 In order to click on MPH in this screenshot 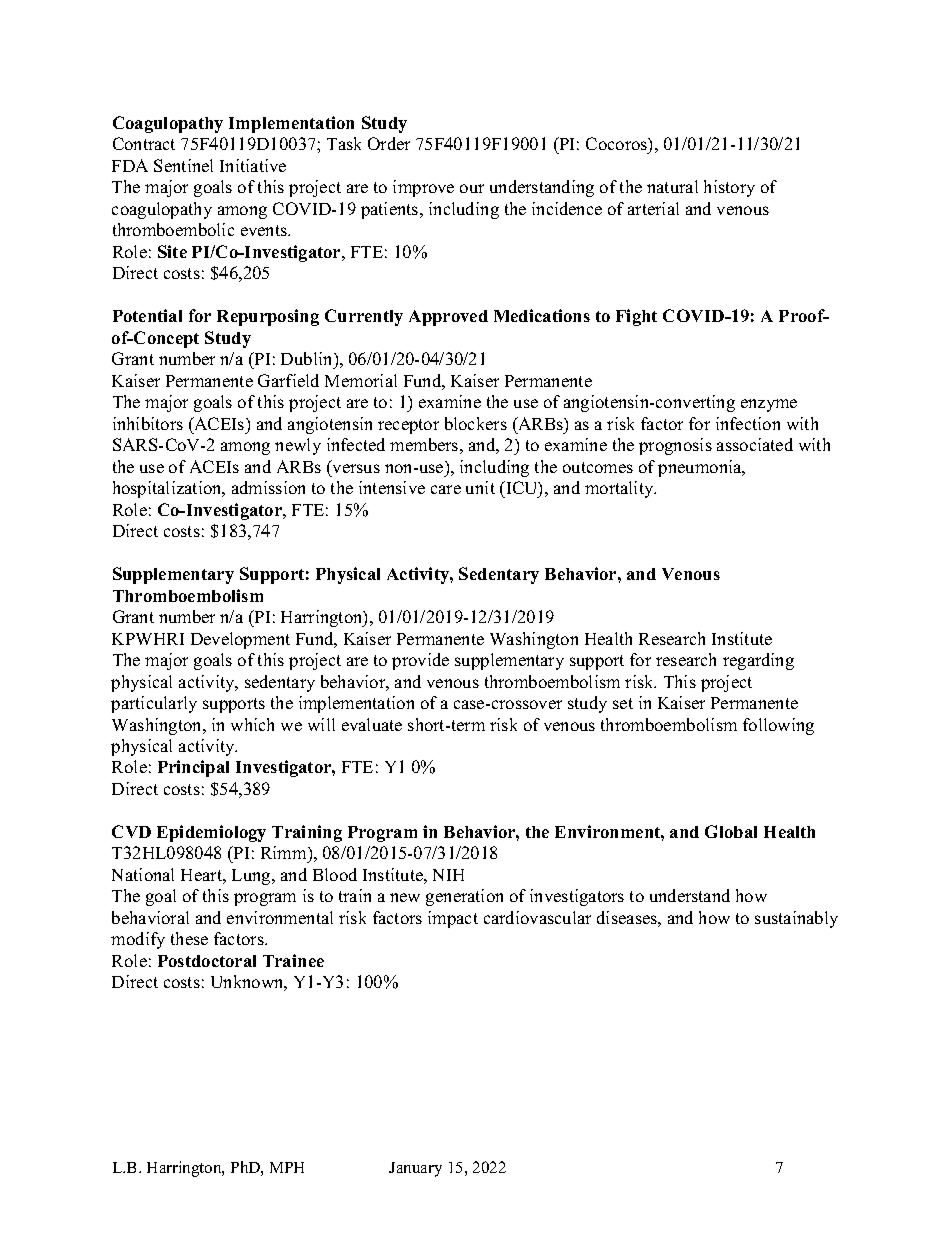, I will do `click(287, 1167)`.
